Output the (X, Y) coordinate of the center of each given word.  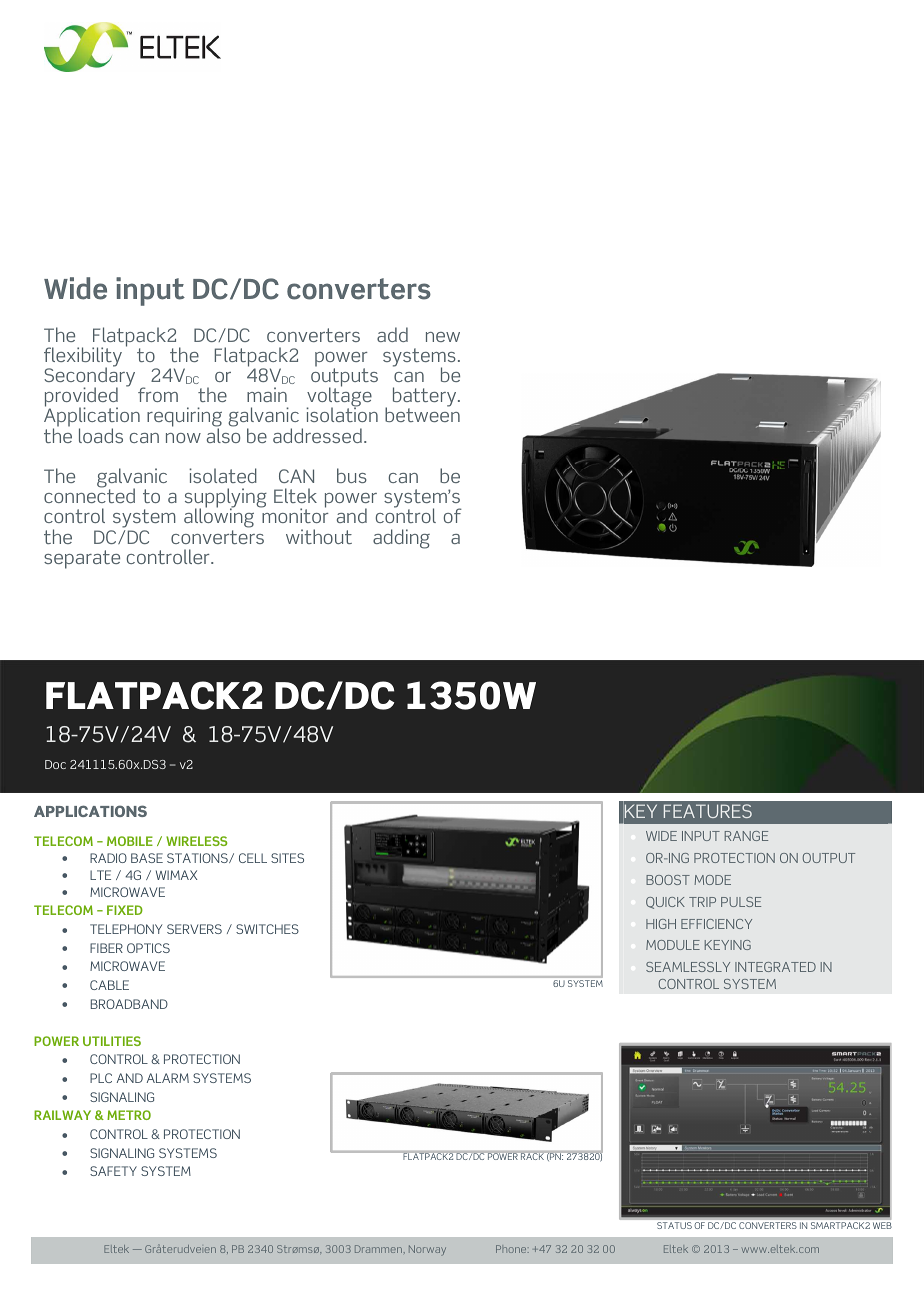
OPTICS (148, 948)
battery (426, 398)
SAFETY (113, 1171)
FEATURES (708, 811)
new (443, 337)
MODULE (673, 945)
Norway (427, 1250)
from (158, 394)
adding (401, 539)
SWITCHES (267, 929)
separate (82, 559)
